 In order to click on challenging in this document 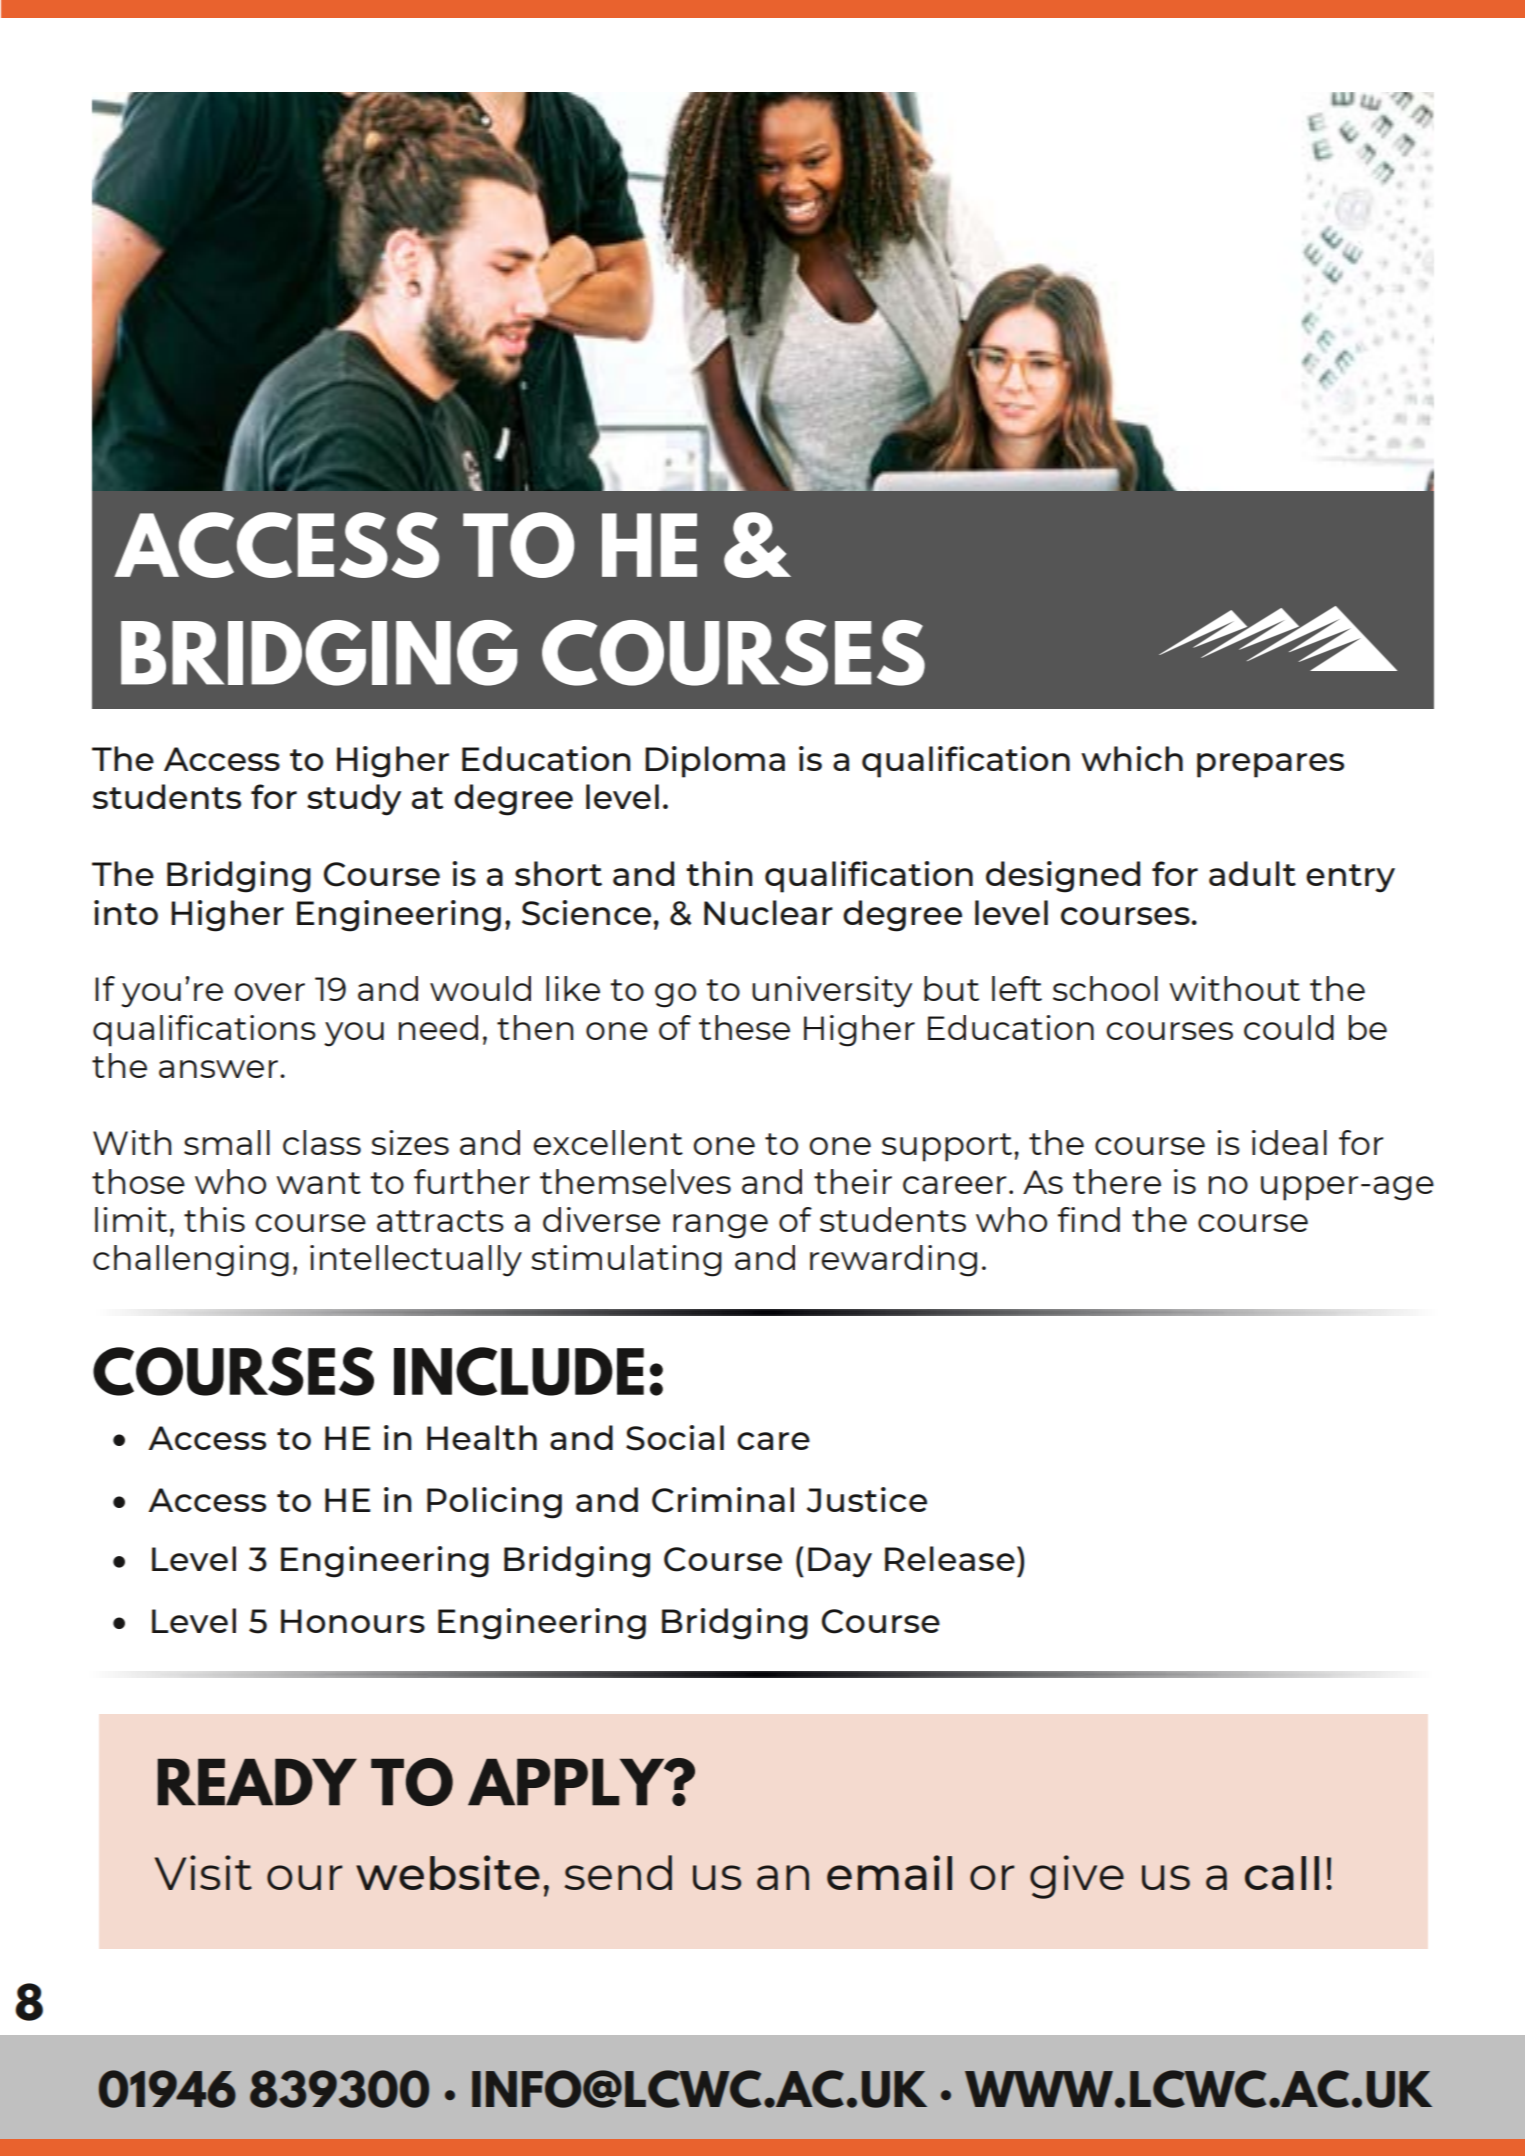, I will do `click(191, 1261)`.
